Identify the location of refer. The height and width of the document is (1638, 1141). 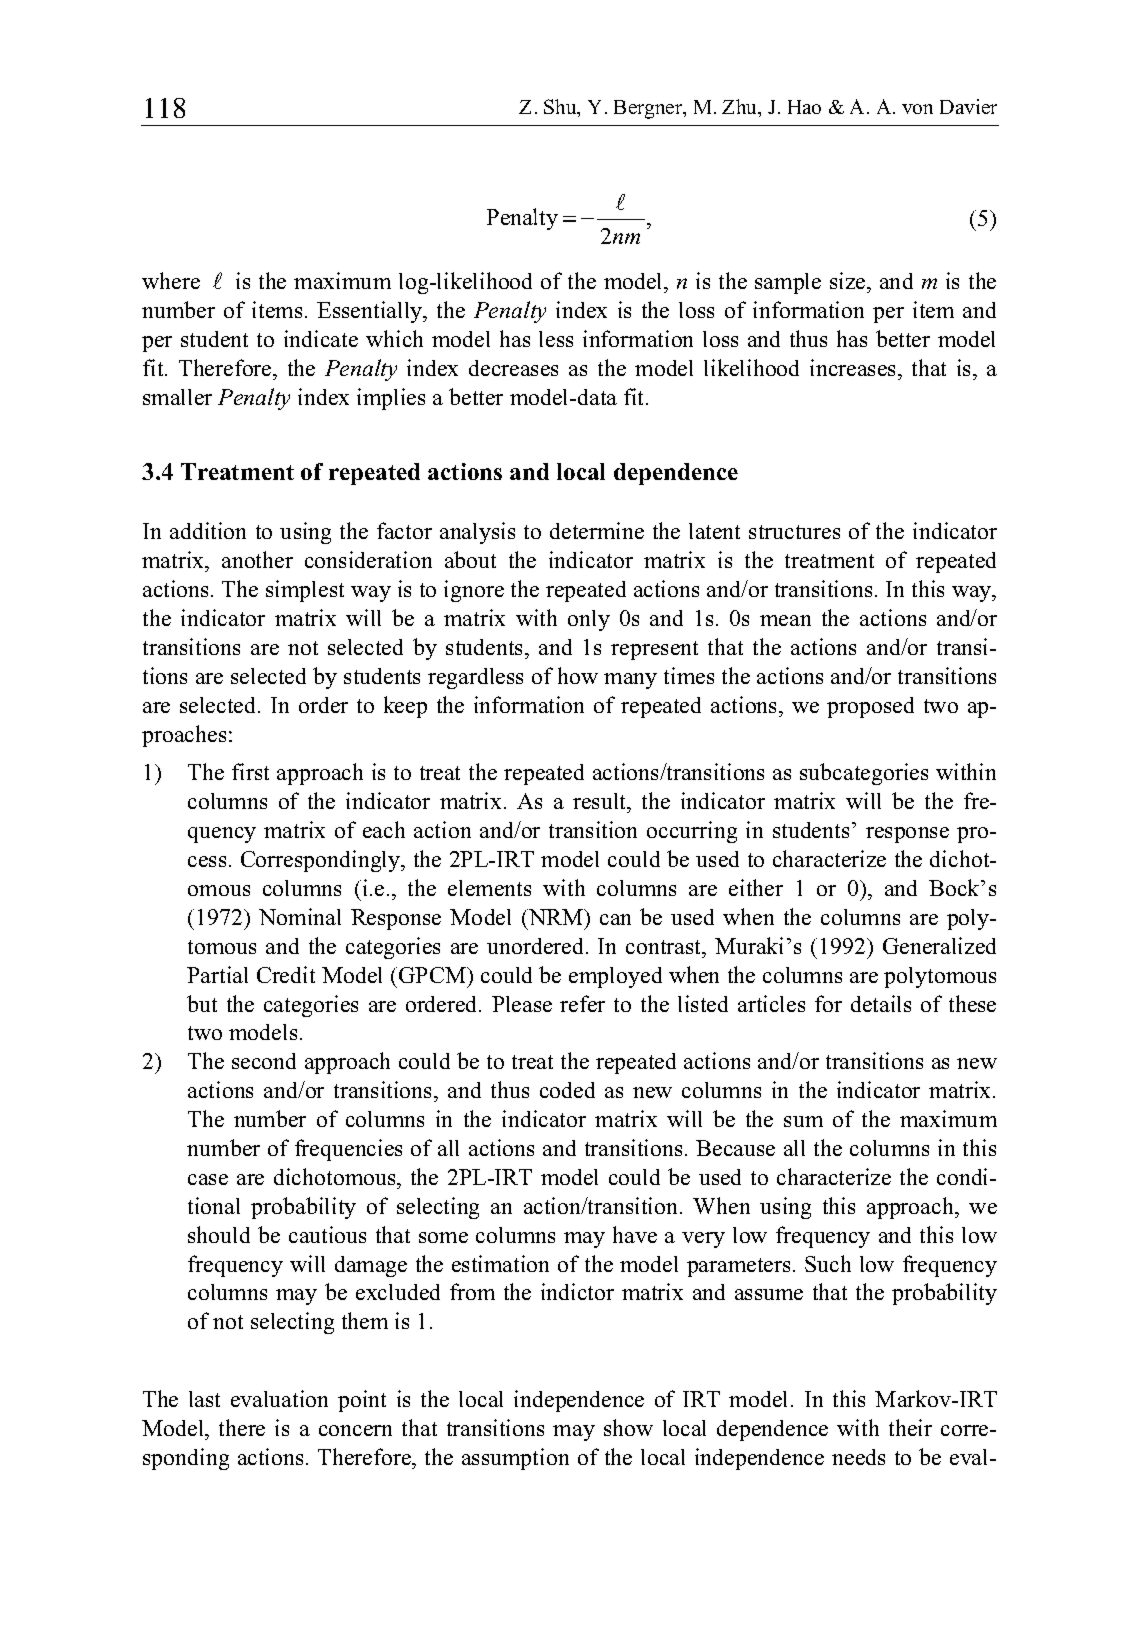
(582, 1003).
